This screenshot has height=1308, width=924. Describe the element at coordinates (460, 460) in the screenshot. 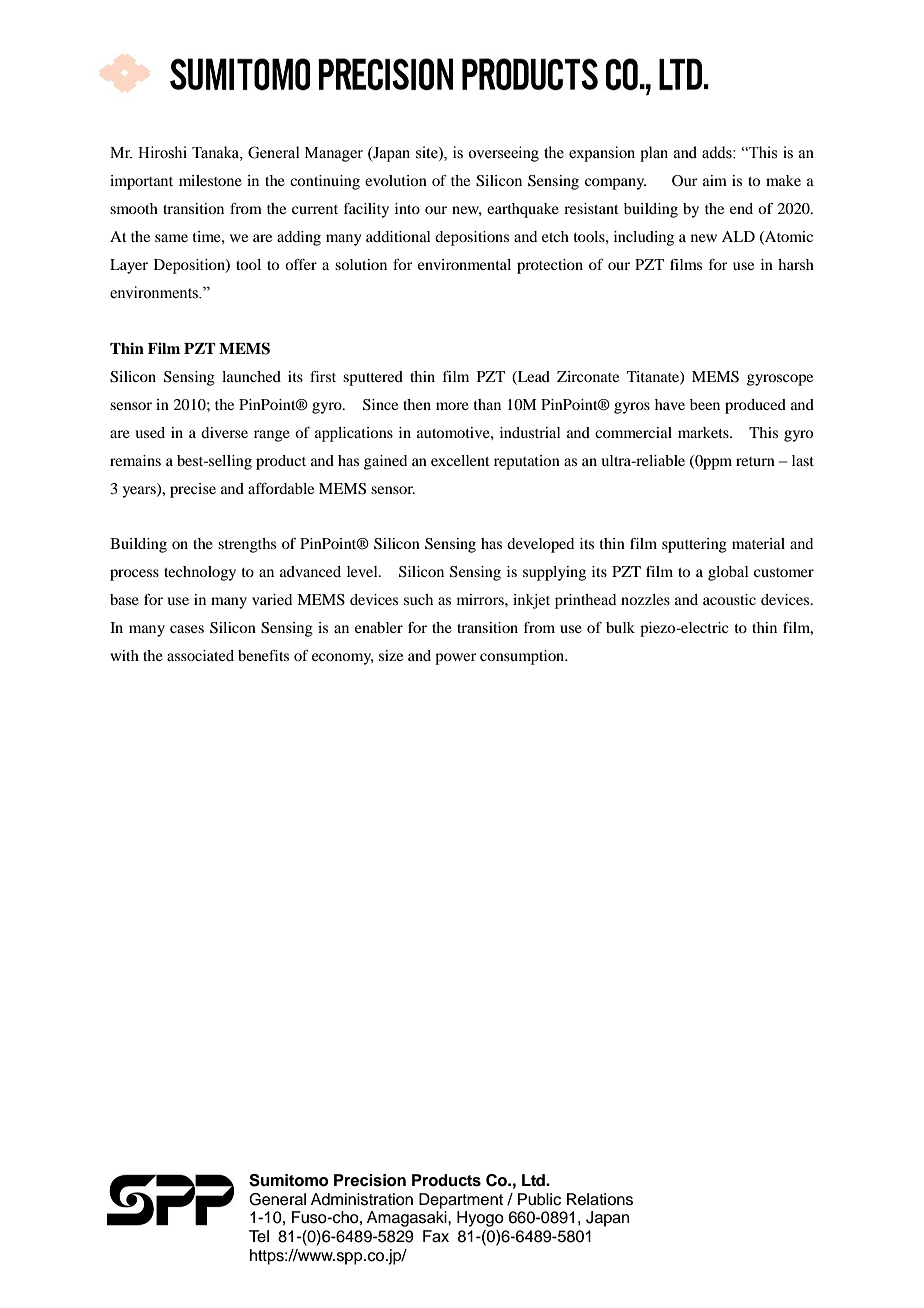

I see `excellent` at that location.
